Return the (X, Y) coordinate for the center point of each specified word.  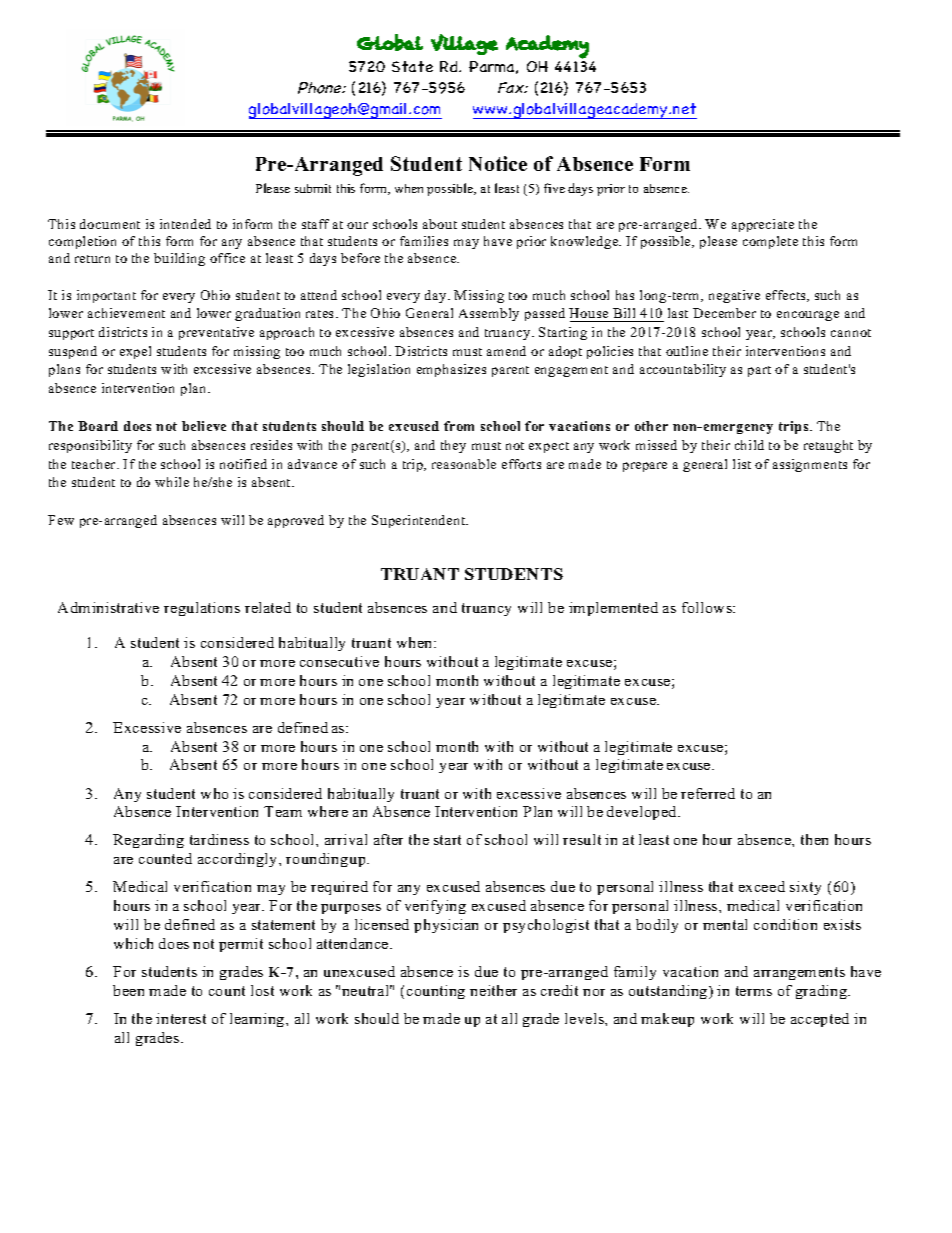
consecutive (339, 661)
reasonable (464, 464)
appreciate (763, 225)
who (214, 793)
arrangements (799, 973)
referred (708, 793)
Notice (498, 163)
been (128, 990)
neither (493, 990)
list (742, 464)
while (172, 482)
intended (185, 224)
